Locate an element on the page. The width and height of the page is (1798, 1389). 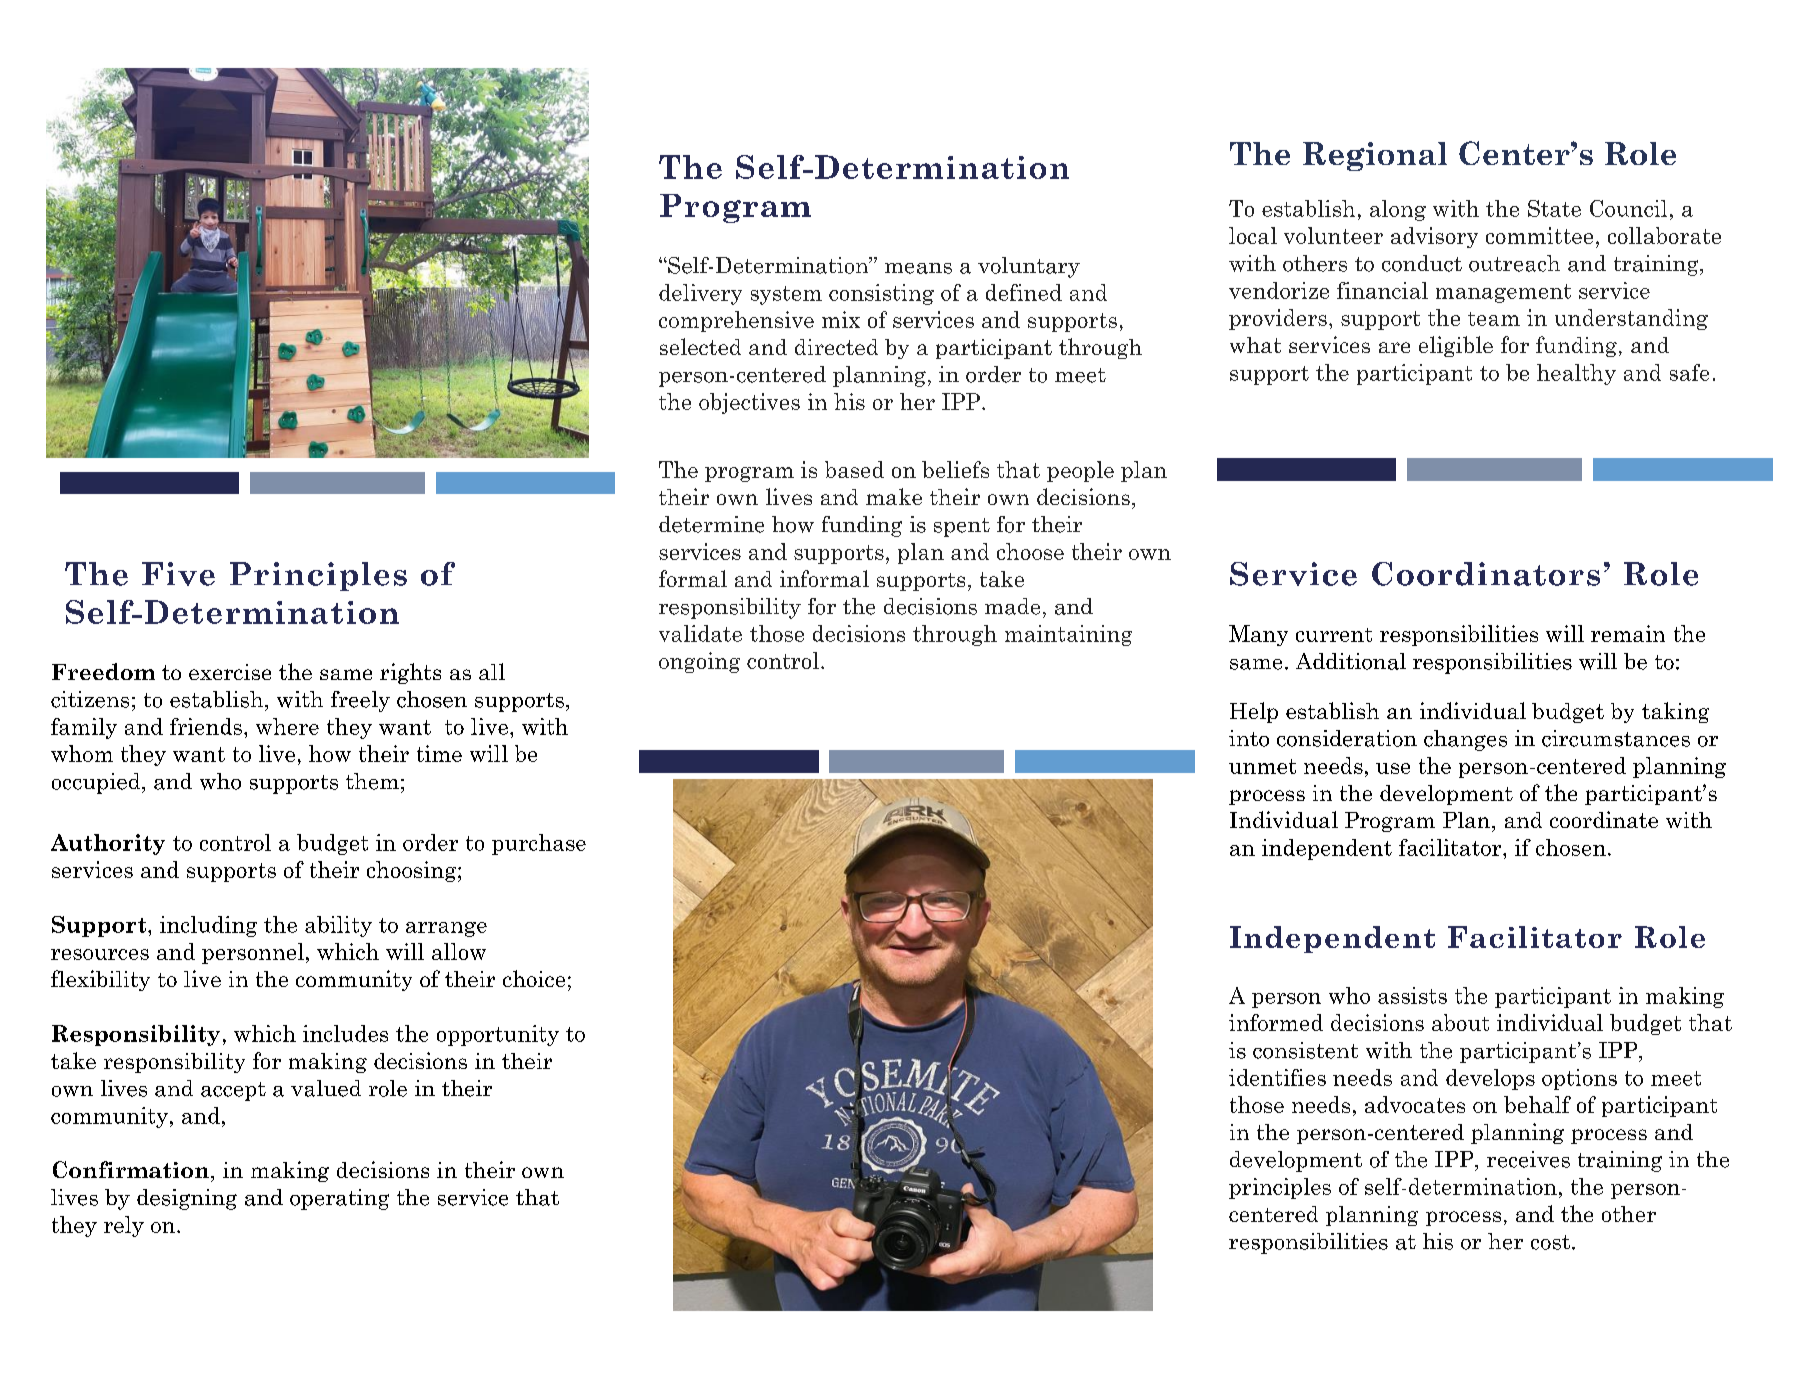
system is located at coordinates (786, 295).
